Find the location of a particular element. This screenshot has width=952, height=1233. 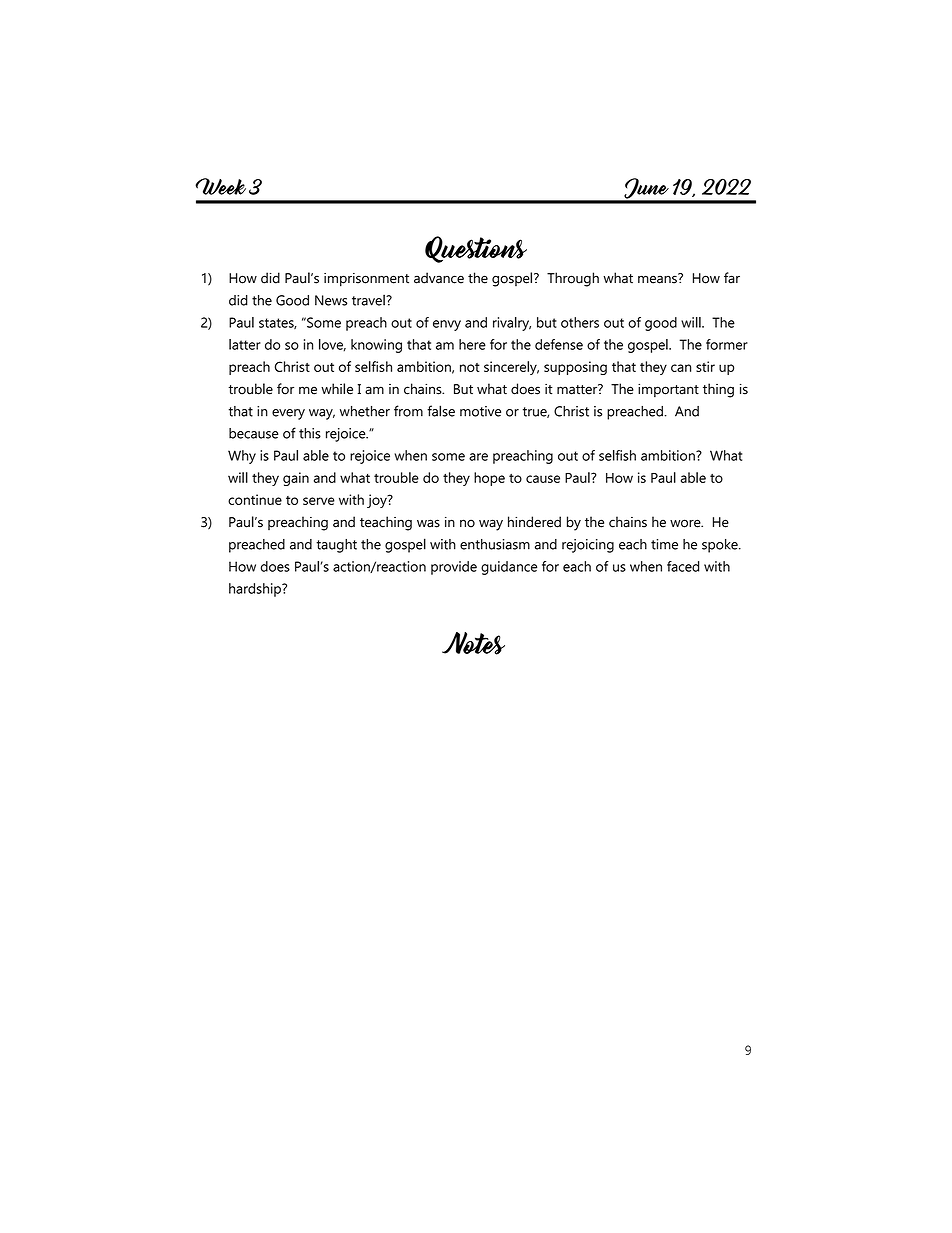

Week is located at coordinates (220, 186).
